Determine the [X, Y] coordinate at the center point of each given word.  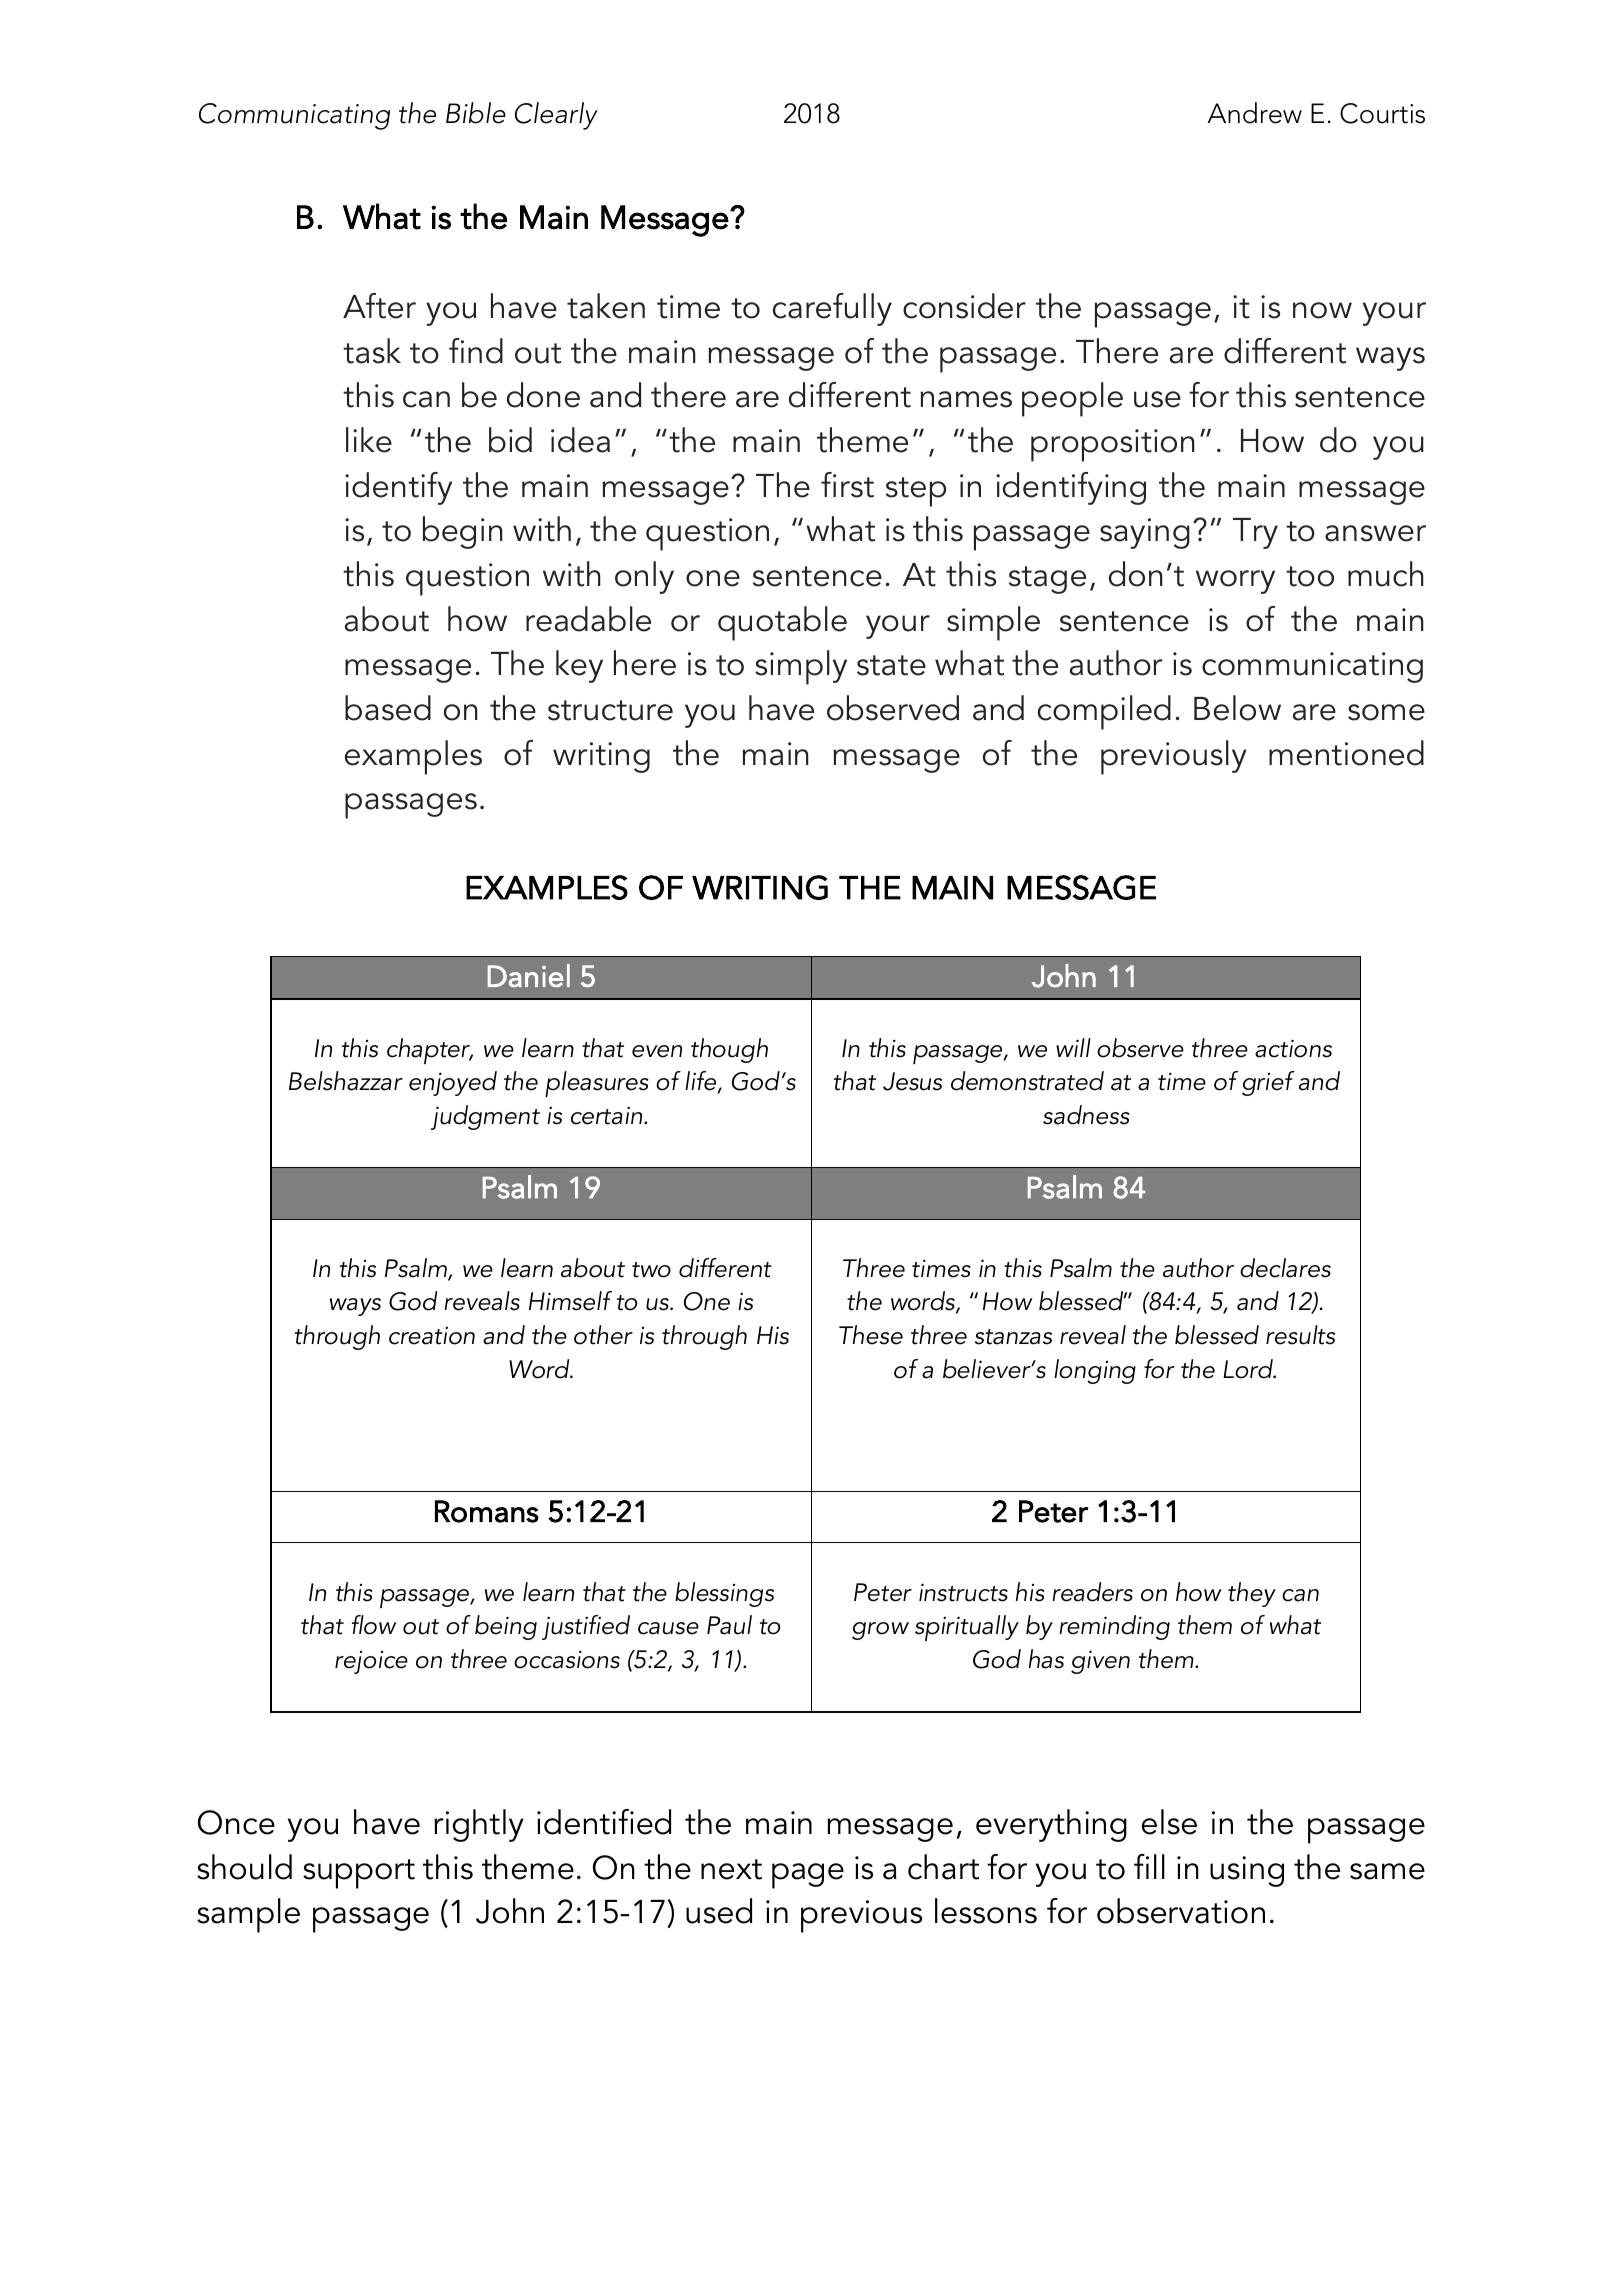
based [388, 708]
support [359, 1874]
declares [1285, 1268]
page [808, 1876]
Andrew [1255, 113]
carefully [832, 309]
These [871, 1335]
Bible [476, 113]
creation [432, 1336]
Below [1237, 708]
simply [801, 667]
